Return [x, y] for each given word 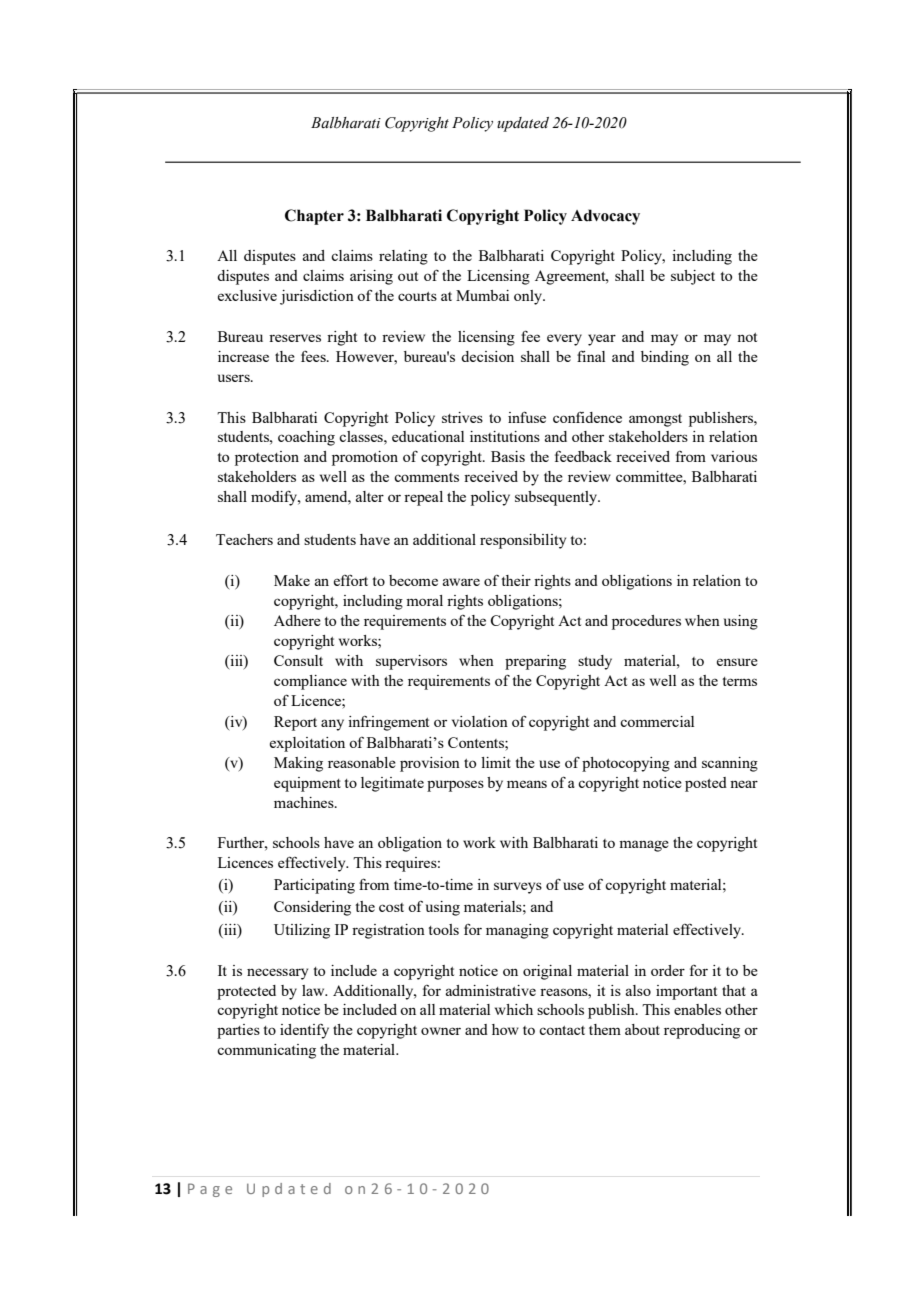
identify [304, 1031]
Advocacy [605, 217]
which [514, 1009]
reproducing [702, 1031]
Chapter [314, 217]
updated [523, 124]
